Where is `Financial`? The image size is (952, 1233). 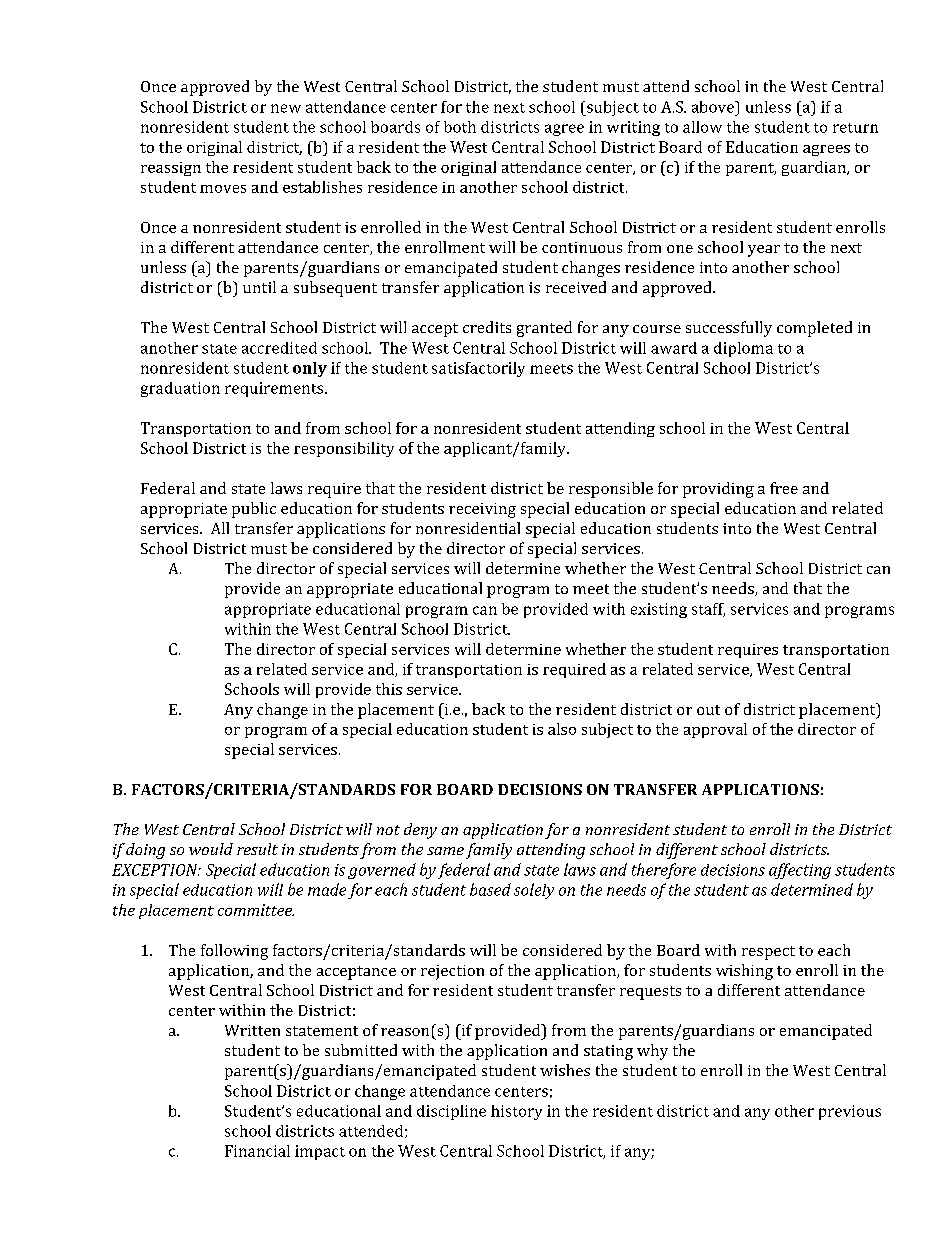 Financial is located at coordinates (257, 1151).
